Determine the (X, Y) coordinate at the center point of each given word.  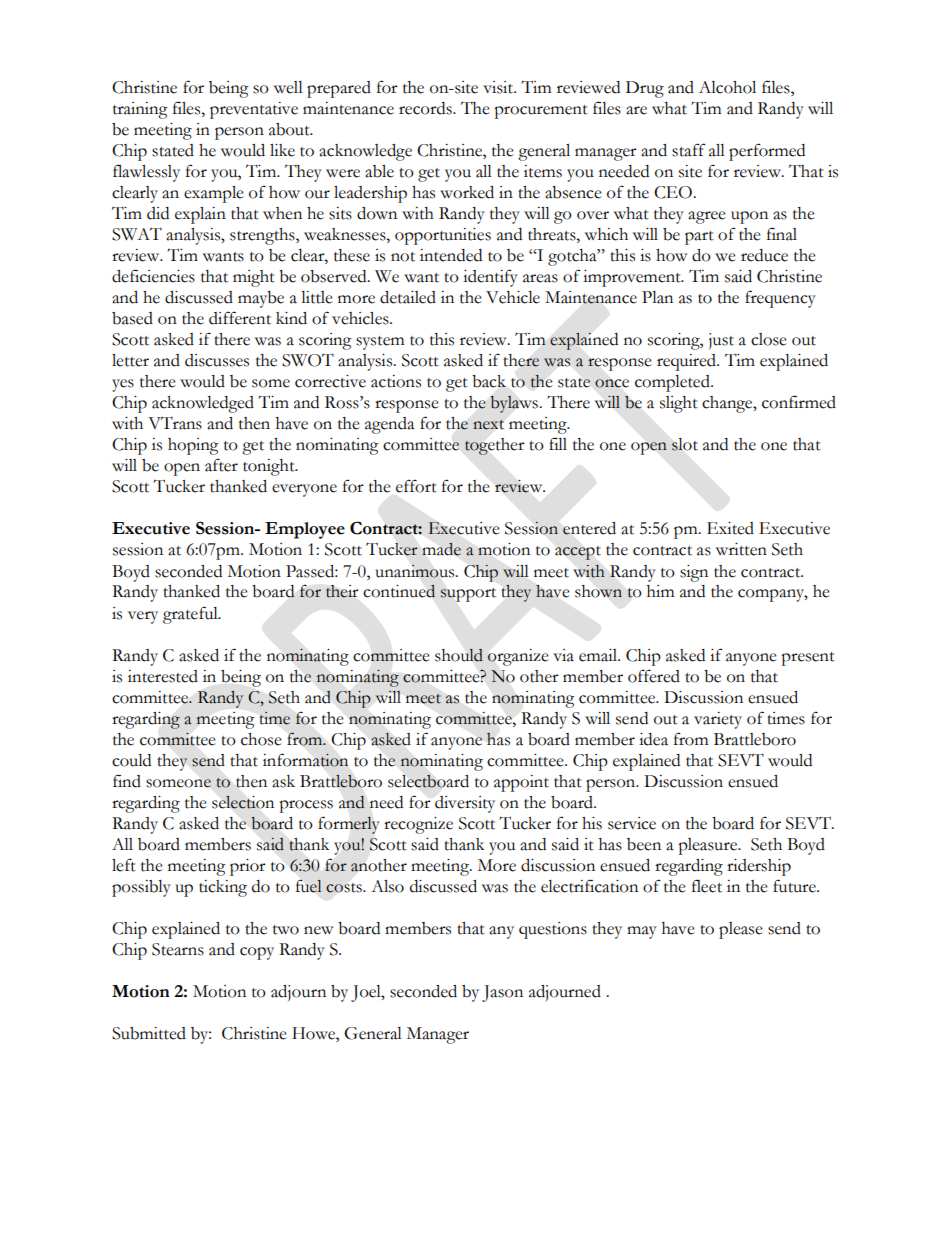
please (741, 930)
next (488, 425)
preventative (254, 110)
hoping (193, 446)
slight (679, 404)
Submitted (149, 1033)
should (459, 655)
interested (163, 676)
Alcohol (727, 87)
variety (718, 720)
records (426, 108)
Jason (502, 993)
